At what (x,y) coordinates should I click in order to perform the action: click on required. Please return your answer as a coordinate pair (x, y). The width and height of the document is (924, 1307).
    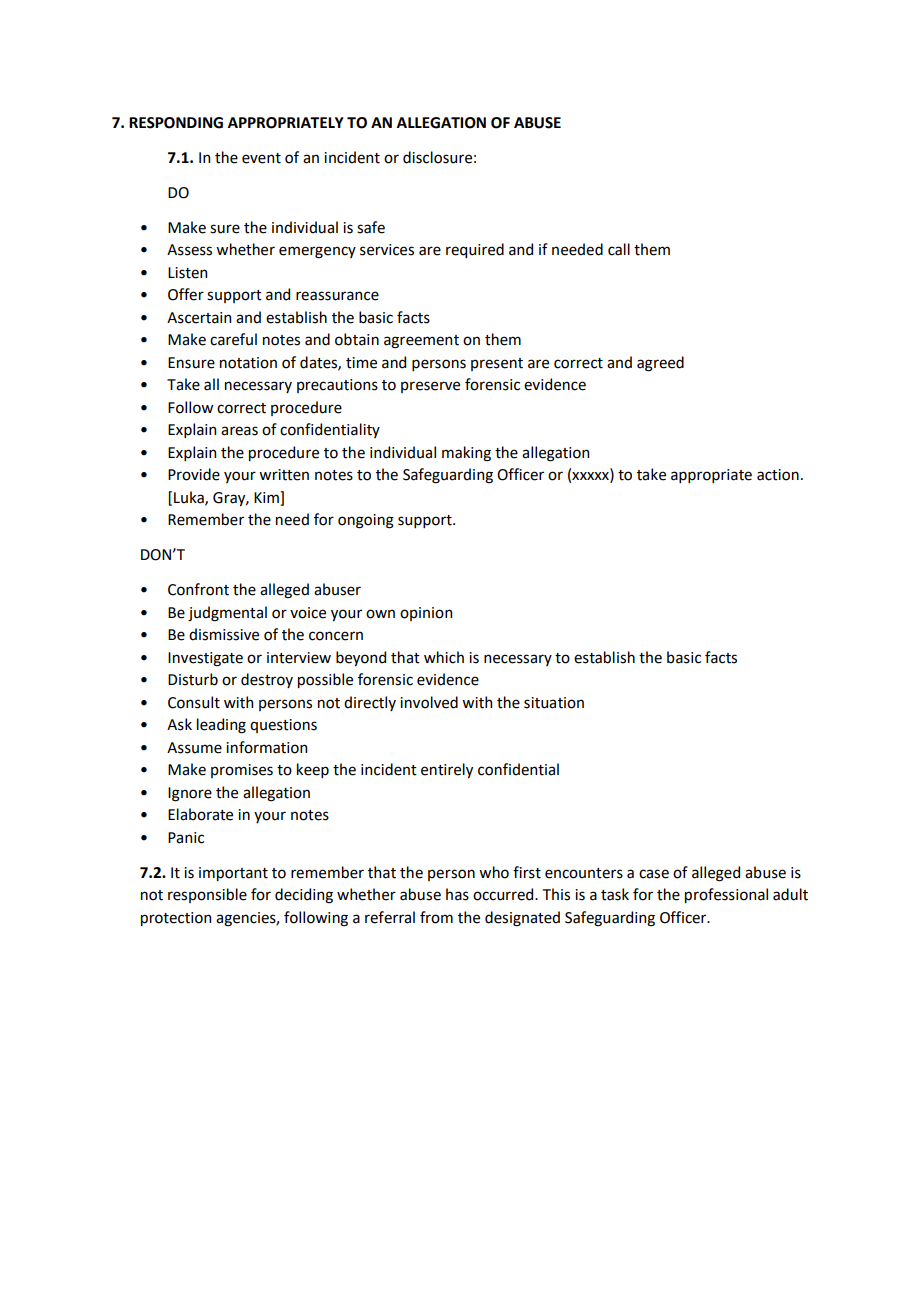
    Looking at the image, I should click on (475, 250).
